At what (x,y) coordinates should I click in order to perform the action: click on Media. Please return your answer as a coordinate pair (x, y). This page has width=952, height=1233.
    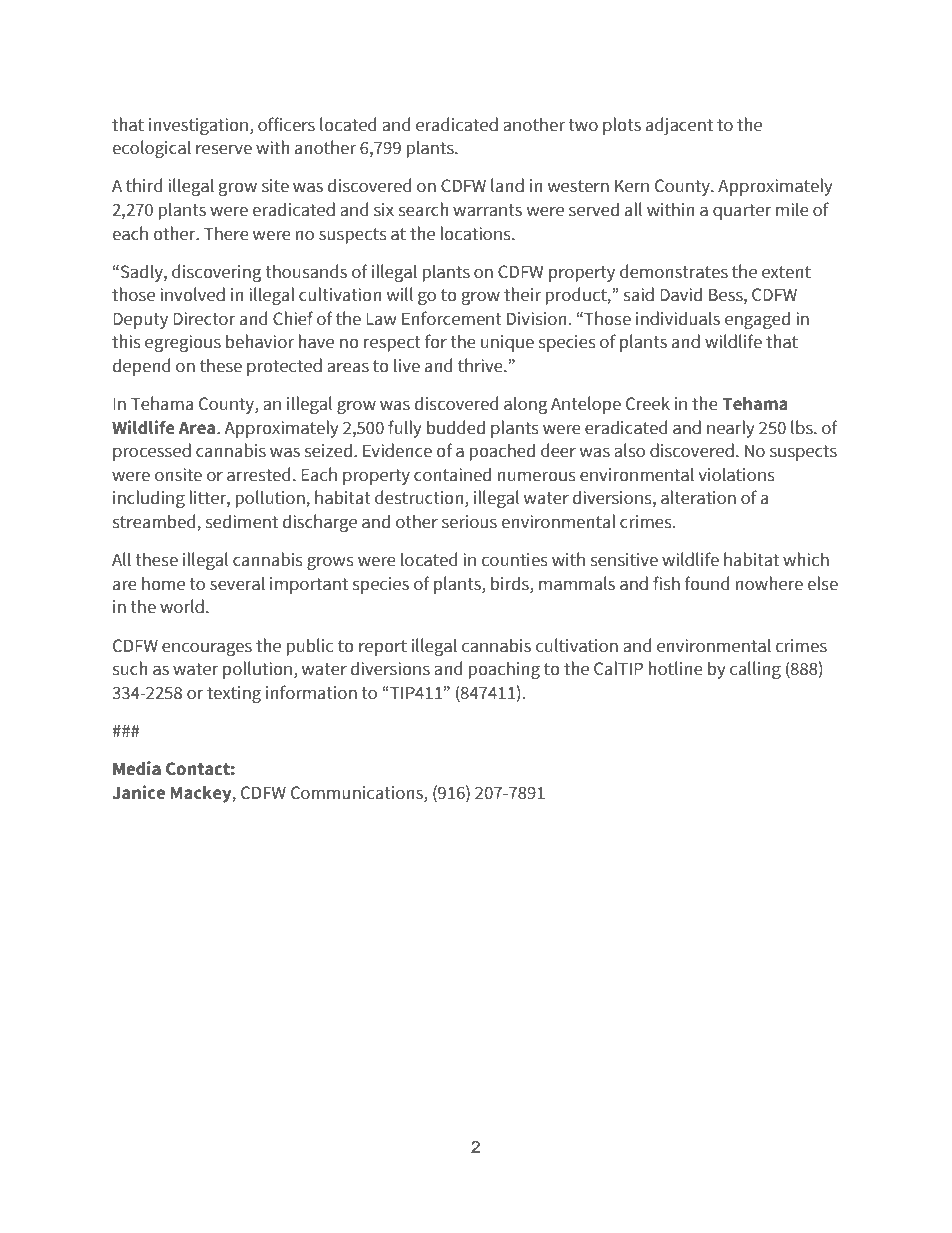
    Looking at the image, I should click on (137, 768).
